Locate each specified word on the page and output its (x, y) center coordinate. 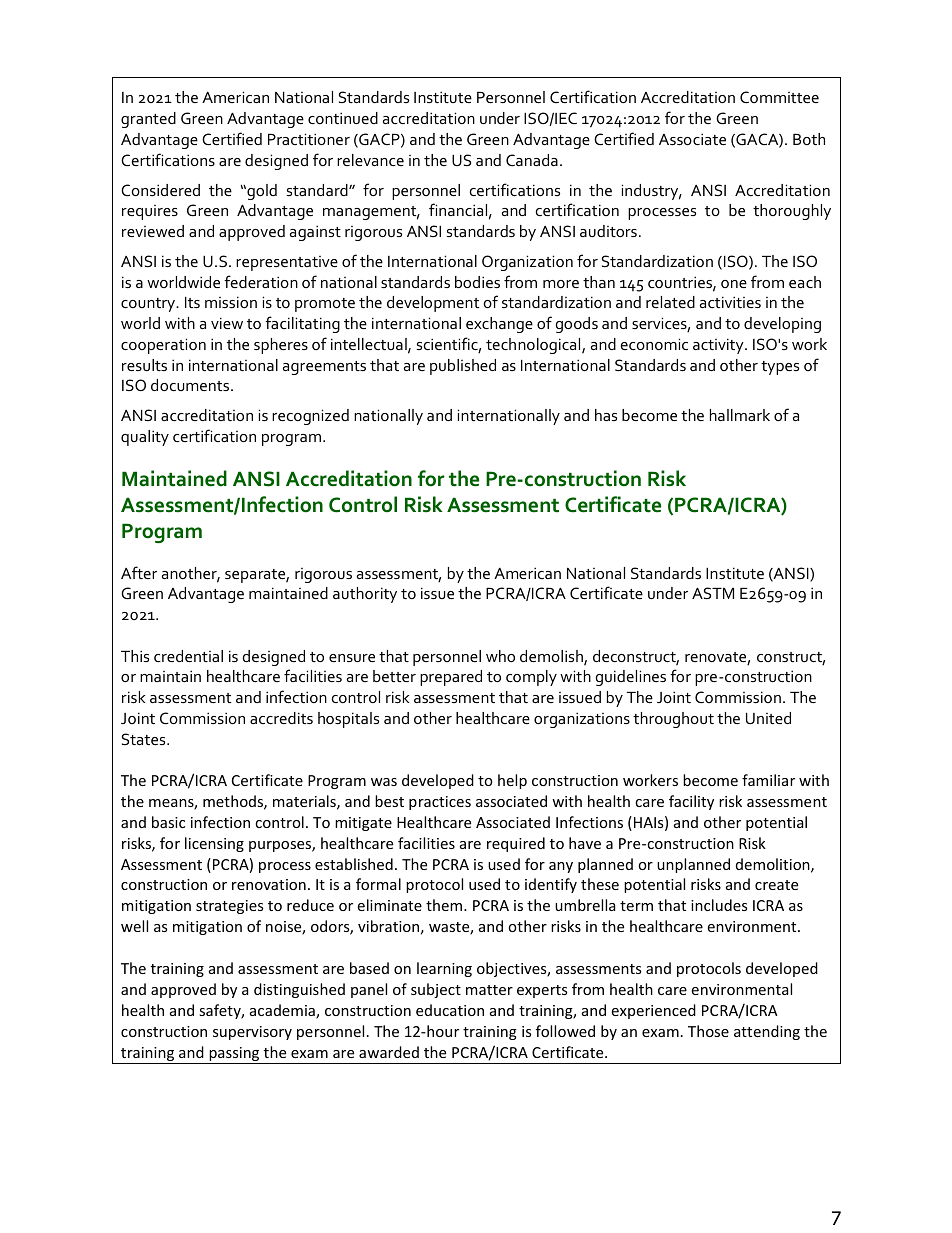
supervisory (252, 1033)
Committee (779, 97)
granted (148, 120)
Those (708, 1031)
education (450, 1010)
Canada (532, 160)
